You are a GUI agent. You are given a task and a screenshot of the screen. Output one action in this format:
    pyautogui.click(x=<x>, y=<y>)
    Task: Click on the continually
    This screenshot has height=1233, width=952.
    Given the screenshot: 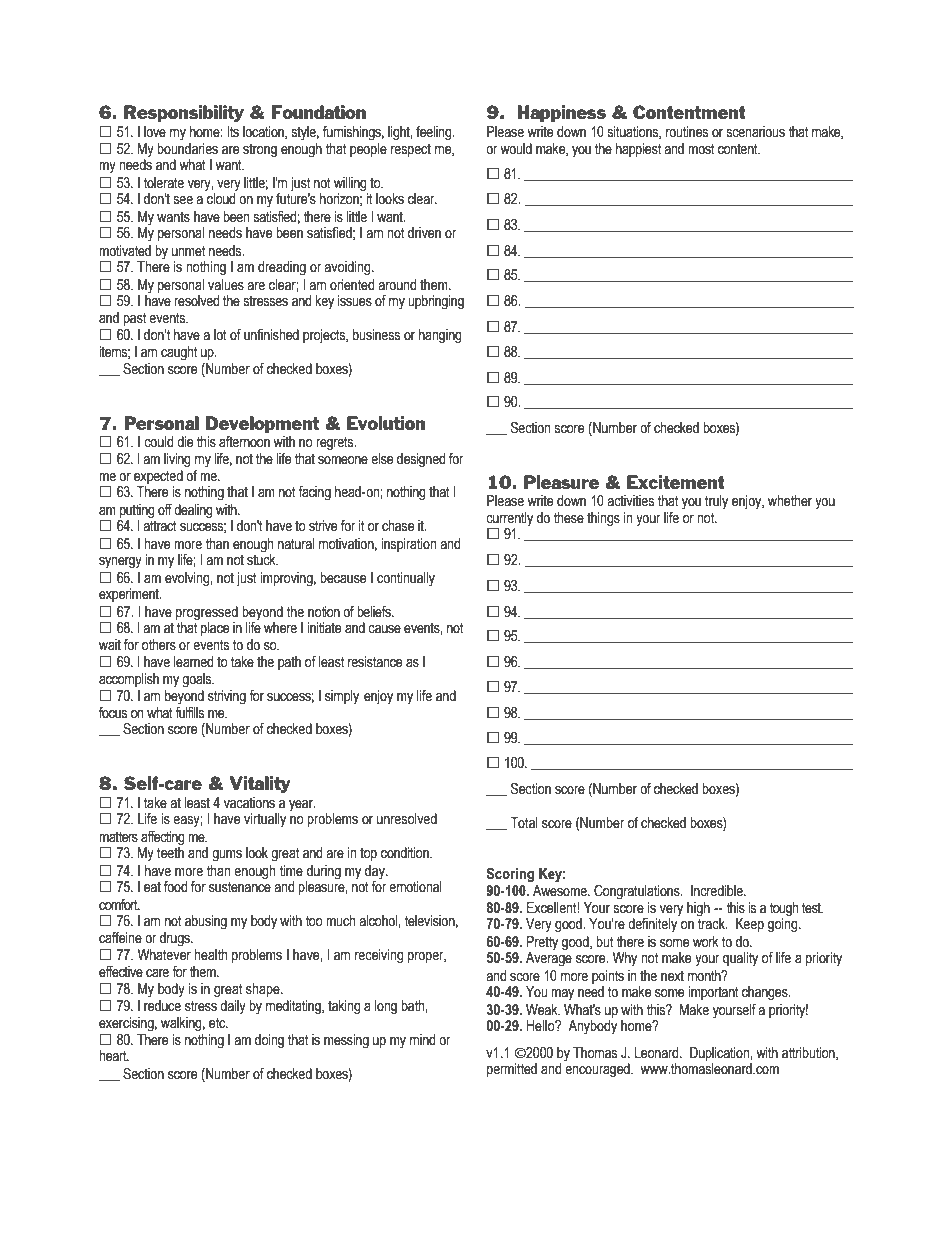 What is the action you would take?
    pyautogui.click(x=406, y=579)
